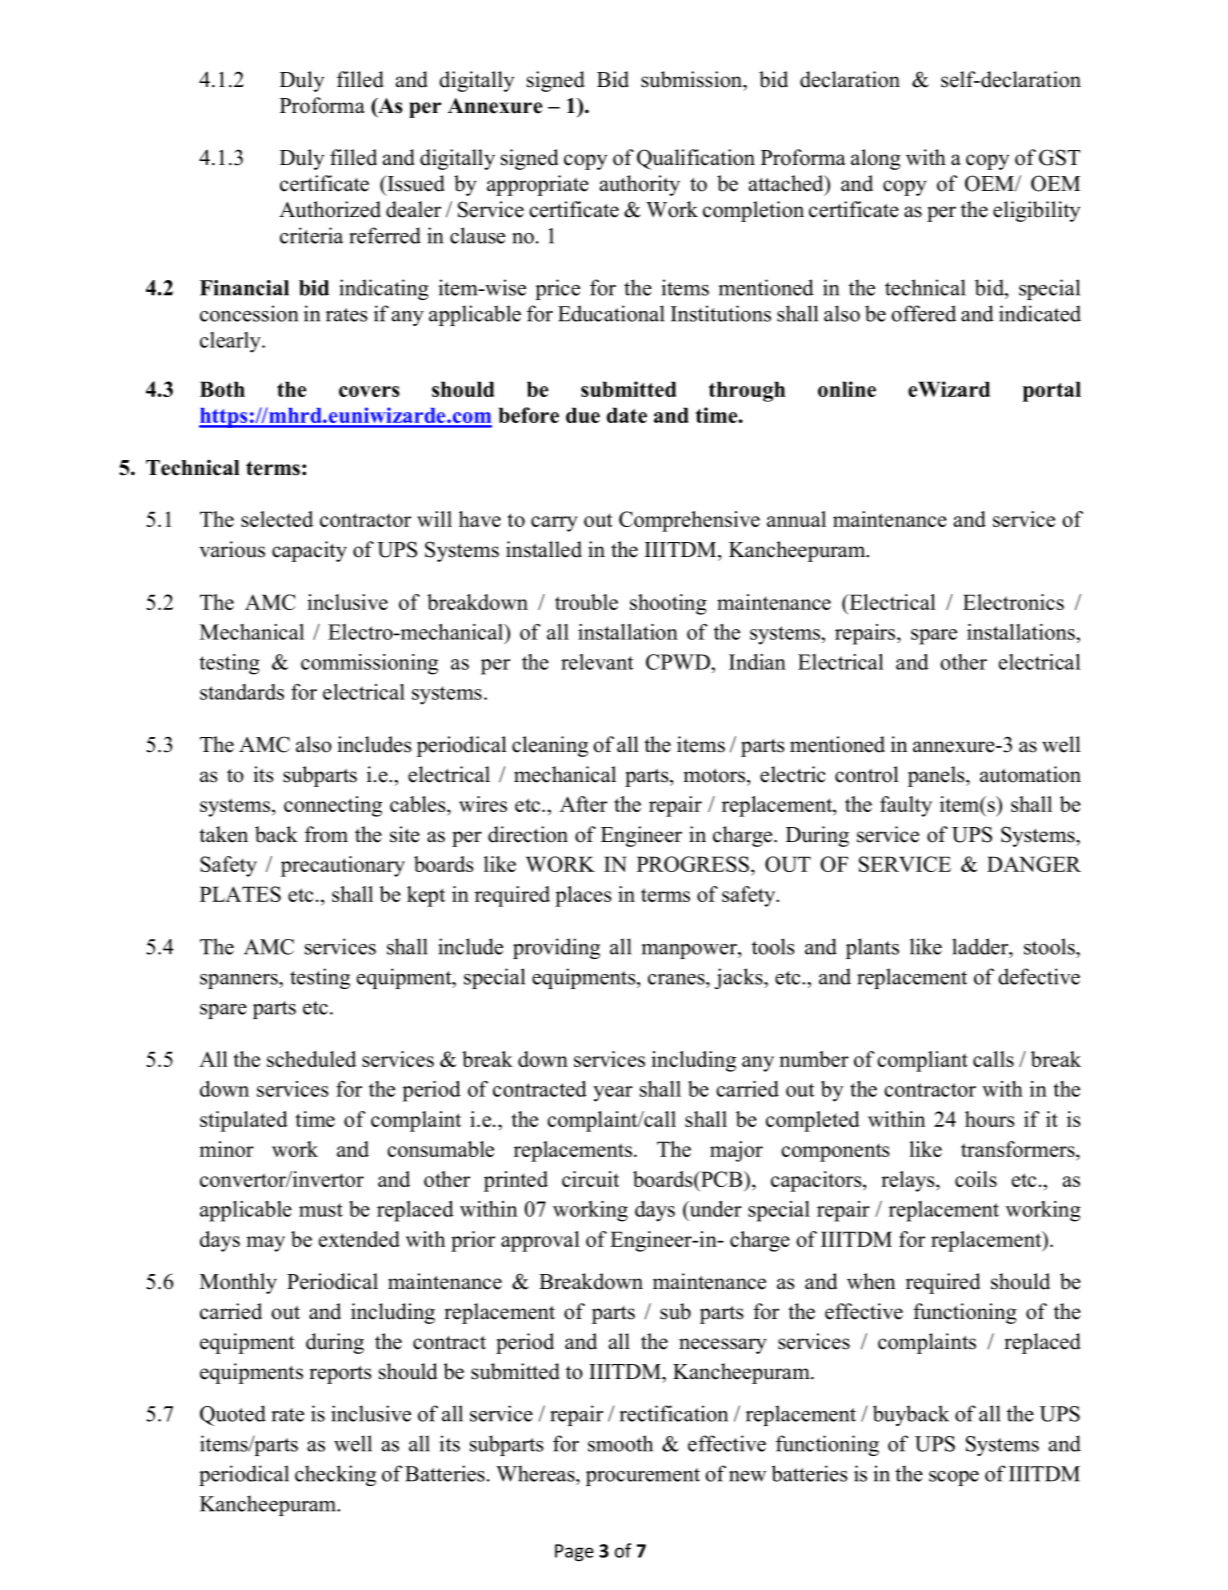 This document has width=1228, height=1590. Describe the element at coordinates (796, 519) in the document. I see `annual` at that location.
